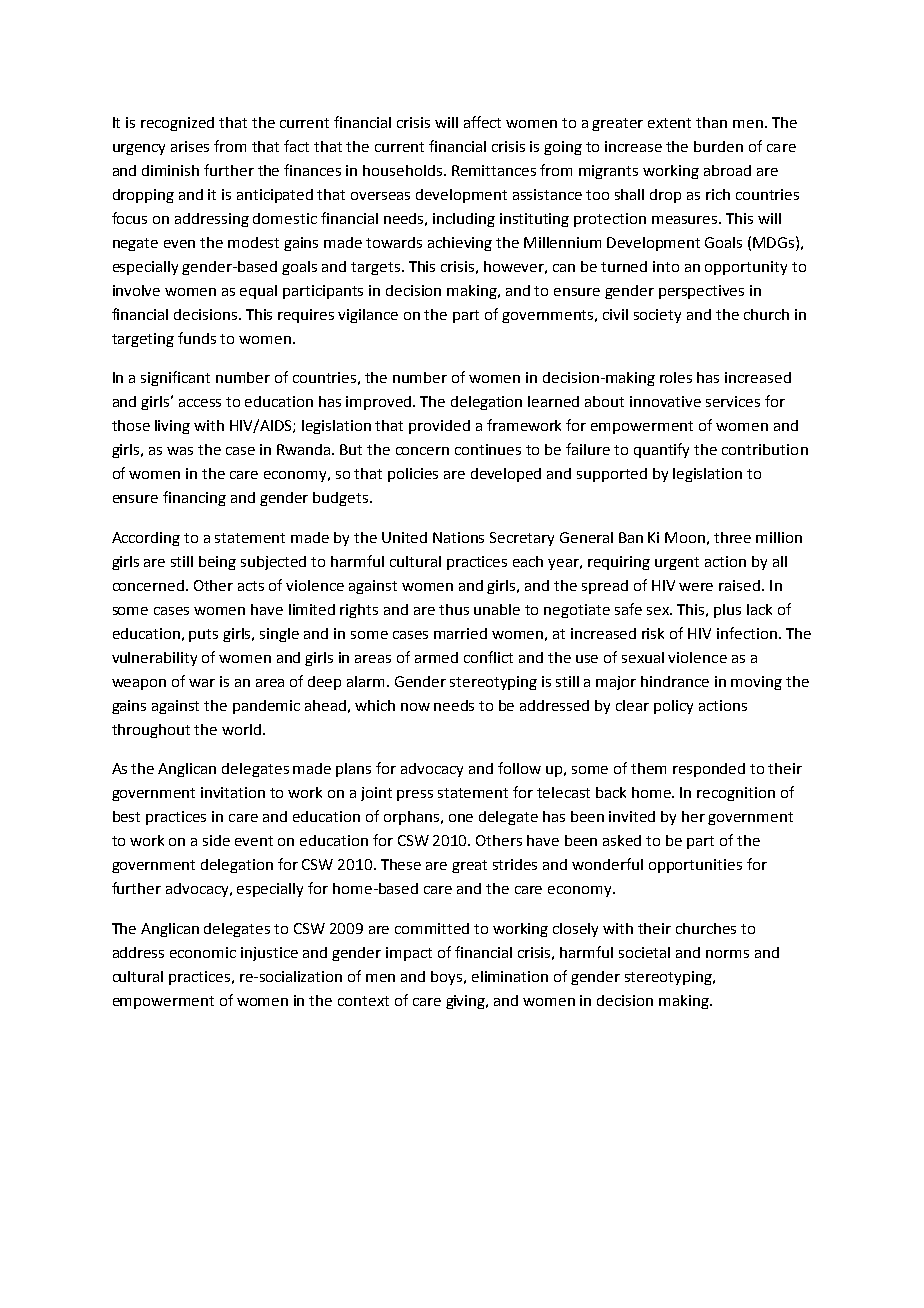 The image size is (924, 1308). Describe the element at coordinates (718, 146) in the screenshot. I see `burden` at that location.
